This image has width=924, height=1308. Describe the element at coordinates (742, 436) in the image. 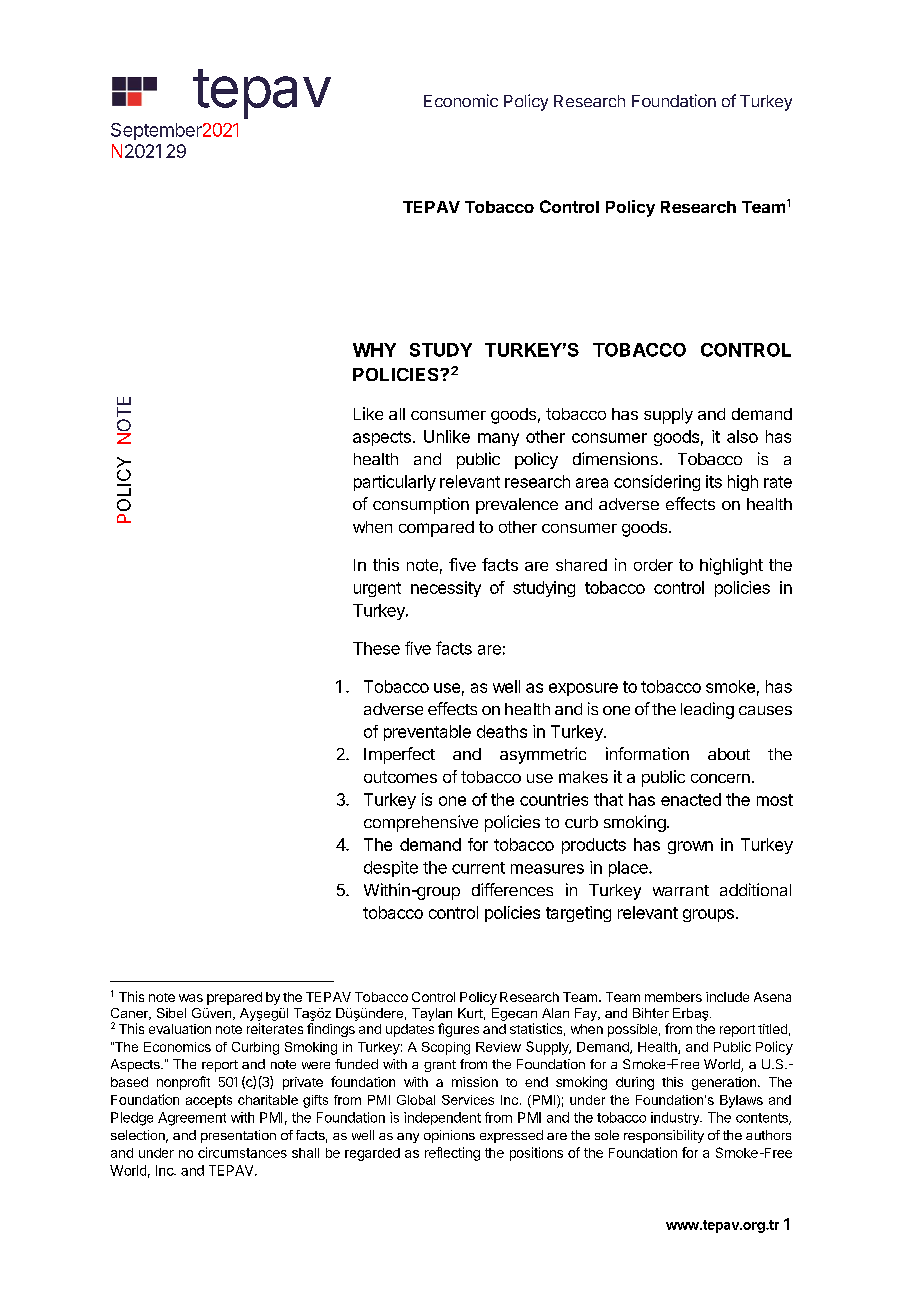

I see `also` at that location.
